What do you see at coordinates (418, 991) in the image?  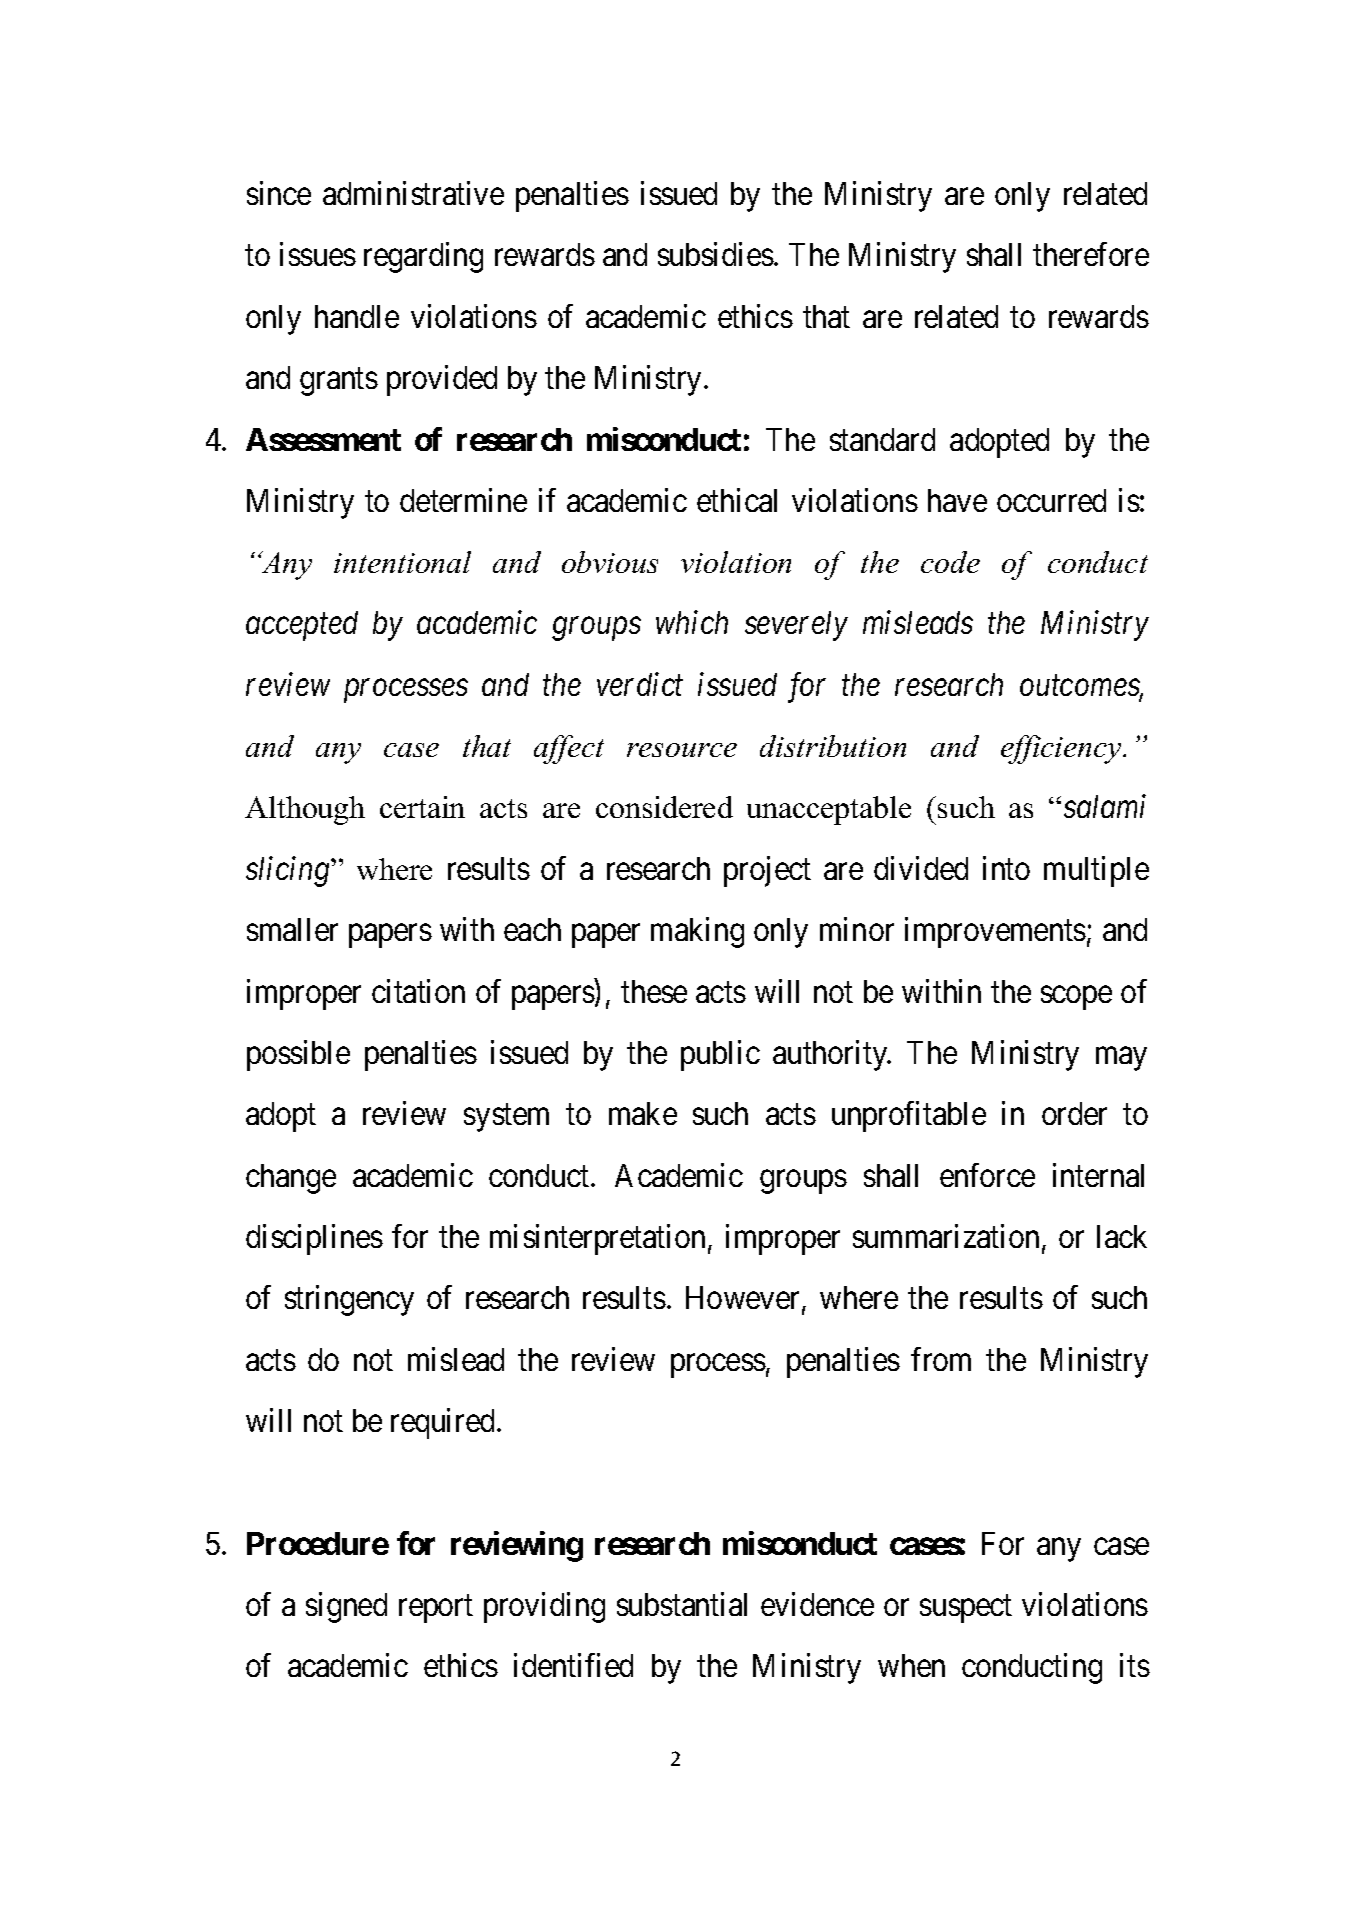 I see `citation` at bounding box center [418, 991].
